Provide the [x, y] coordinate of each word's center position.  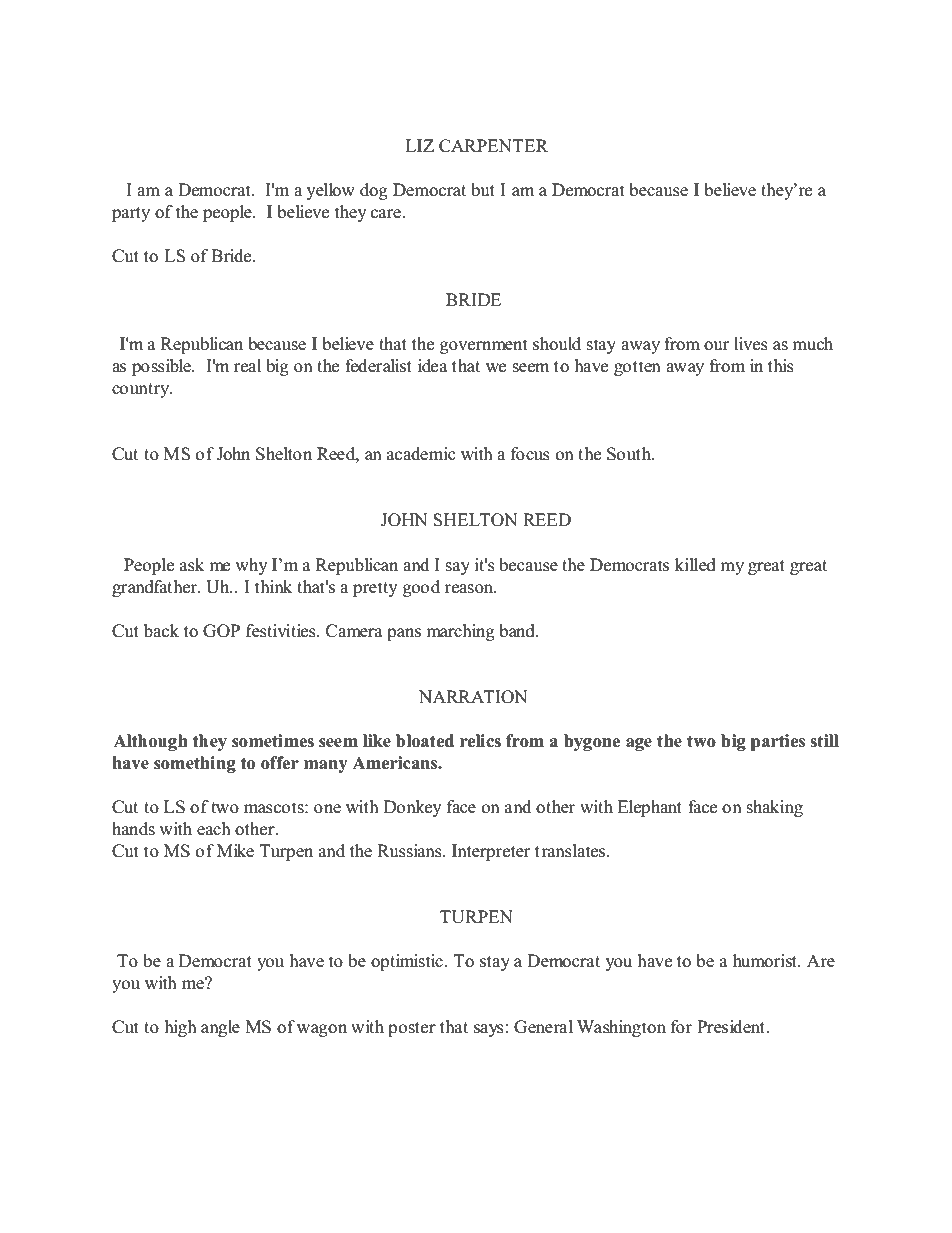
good [421, 588]
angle [220, 1028]
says [489, 1030]
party [131, 214]
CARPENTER [493, 146]
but [483, 190]
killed [695, 565]
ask [192, 565]
